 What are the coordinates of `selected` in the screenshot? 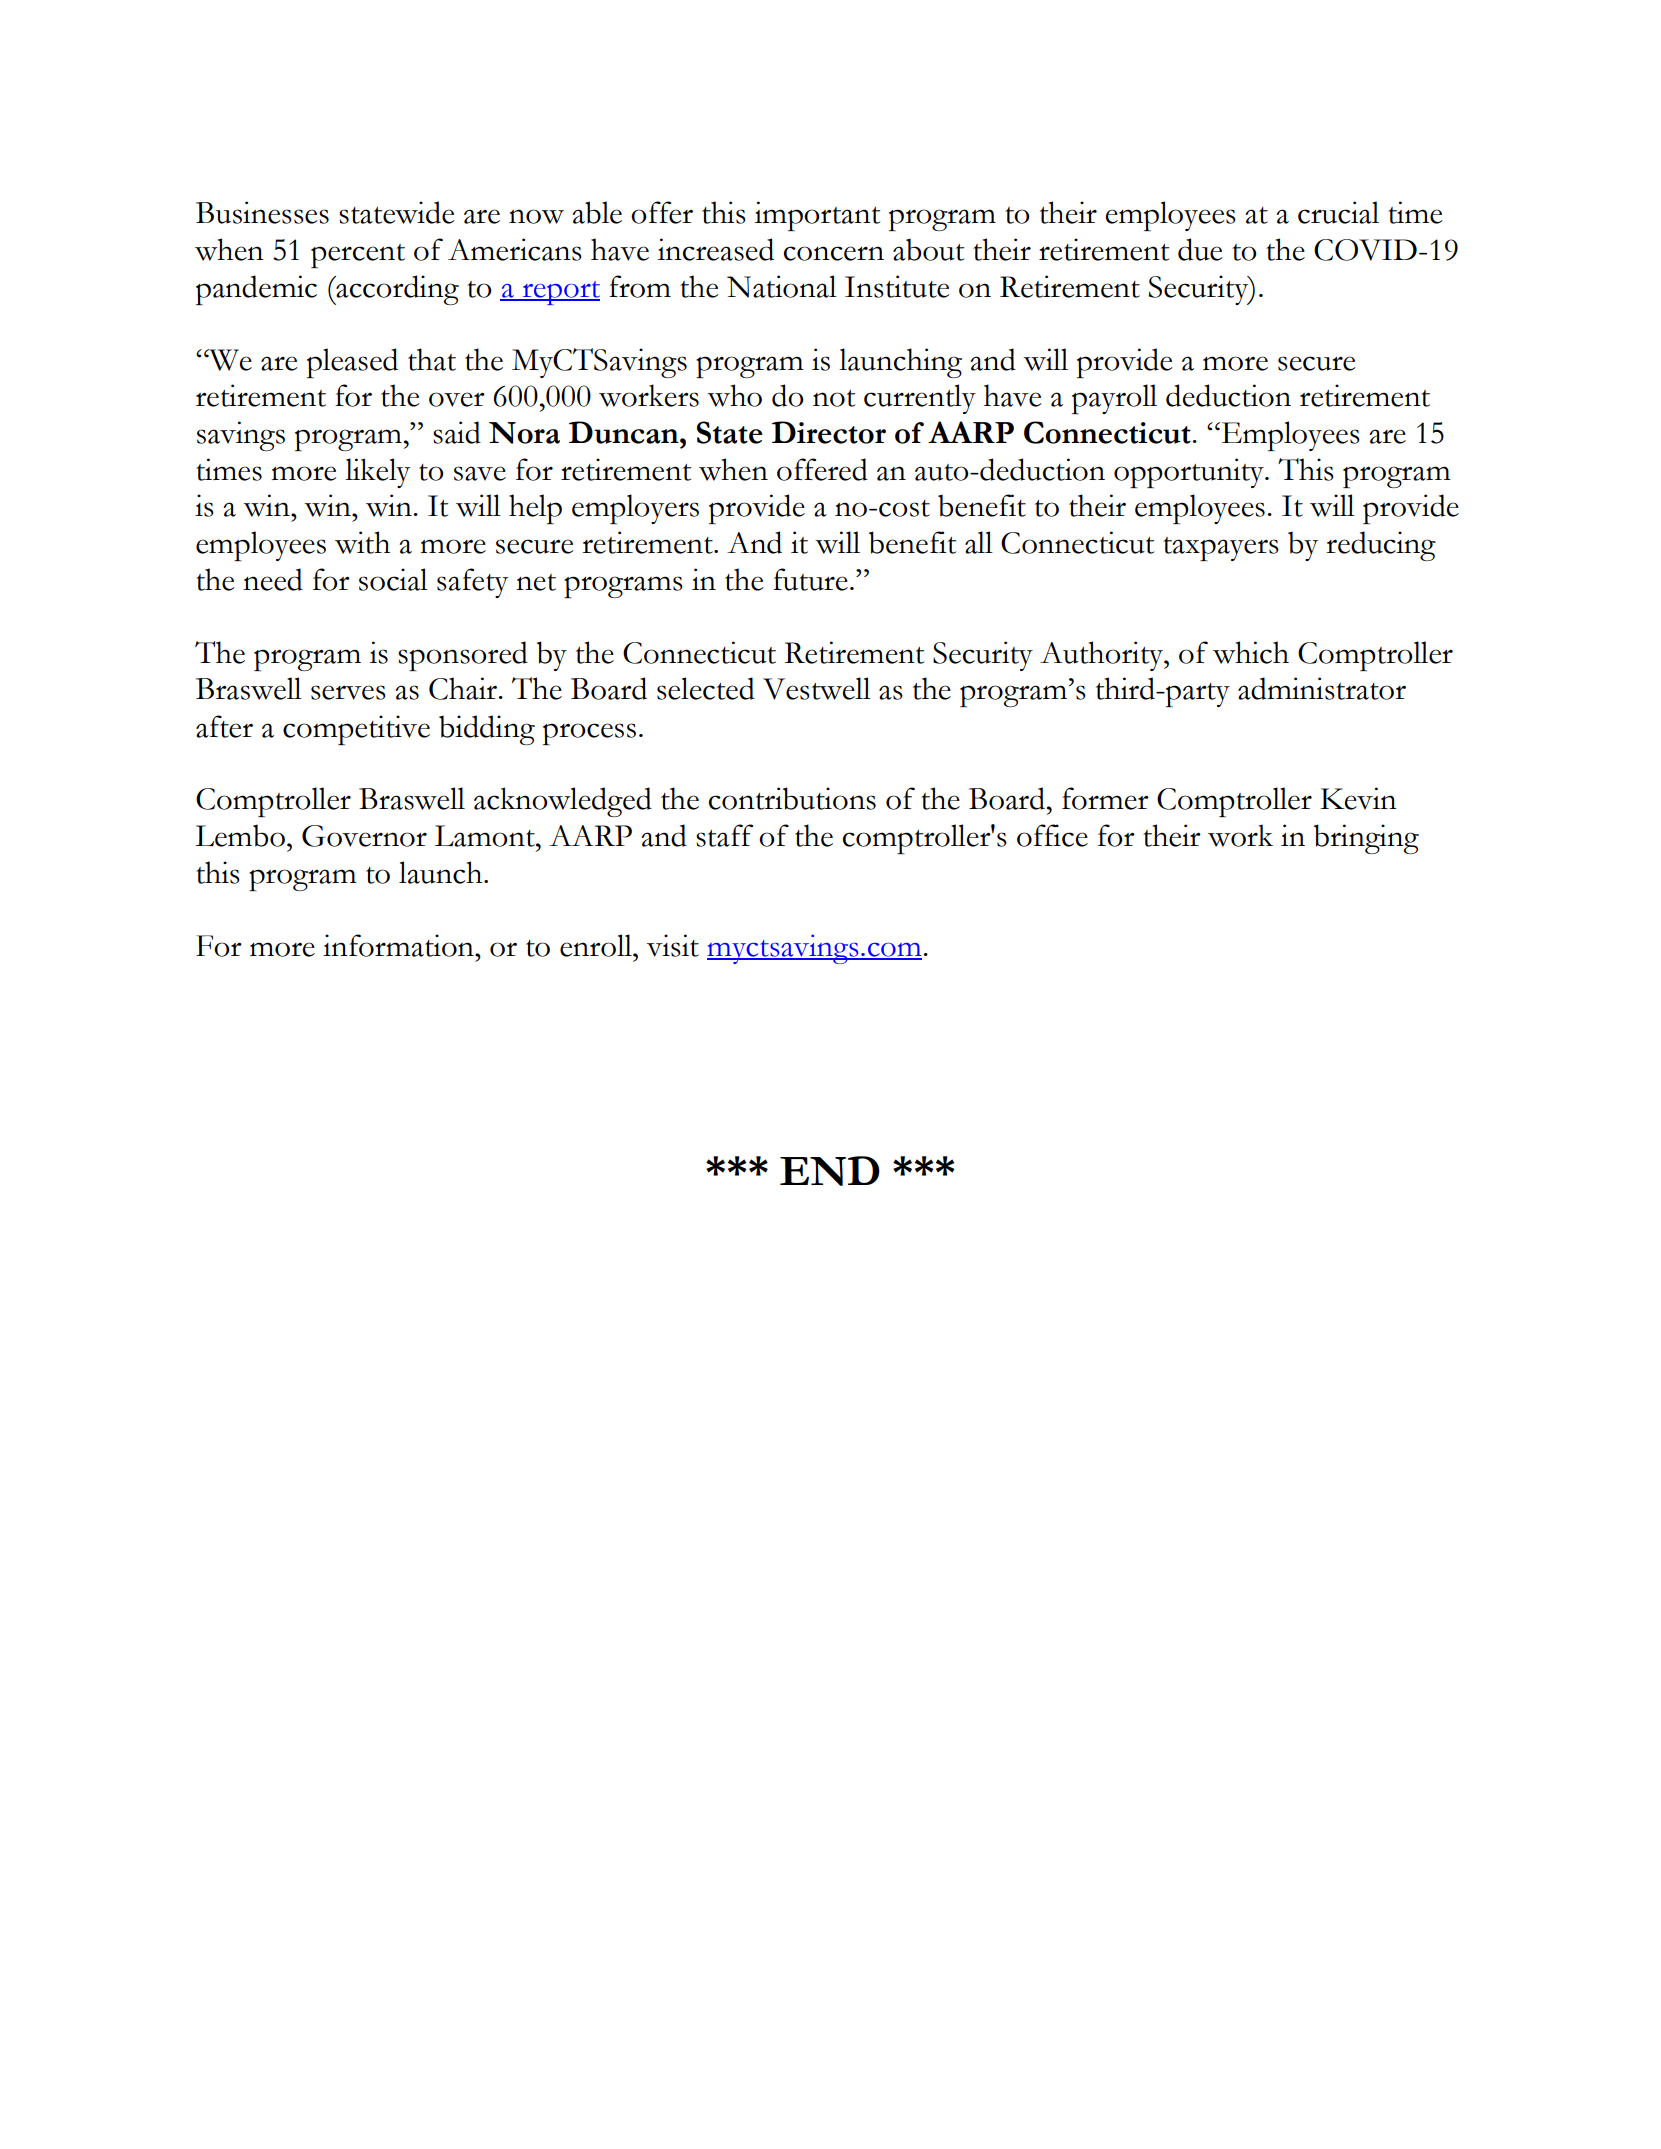 It's located at (706, 688).
